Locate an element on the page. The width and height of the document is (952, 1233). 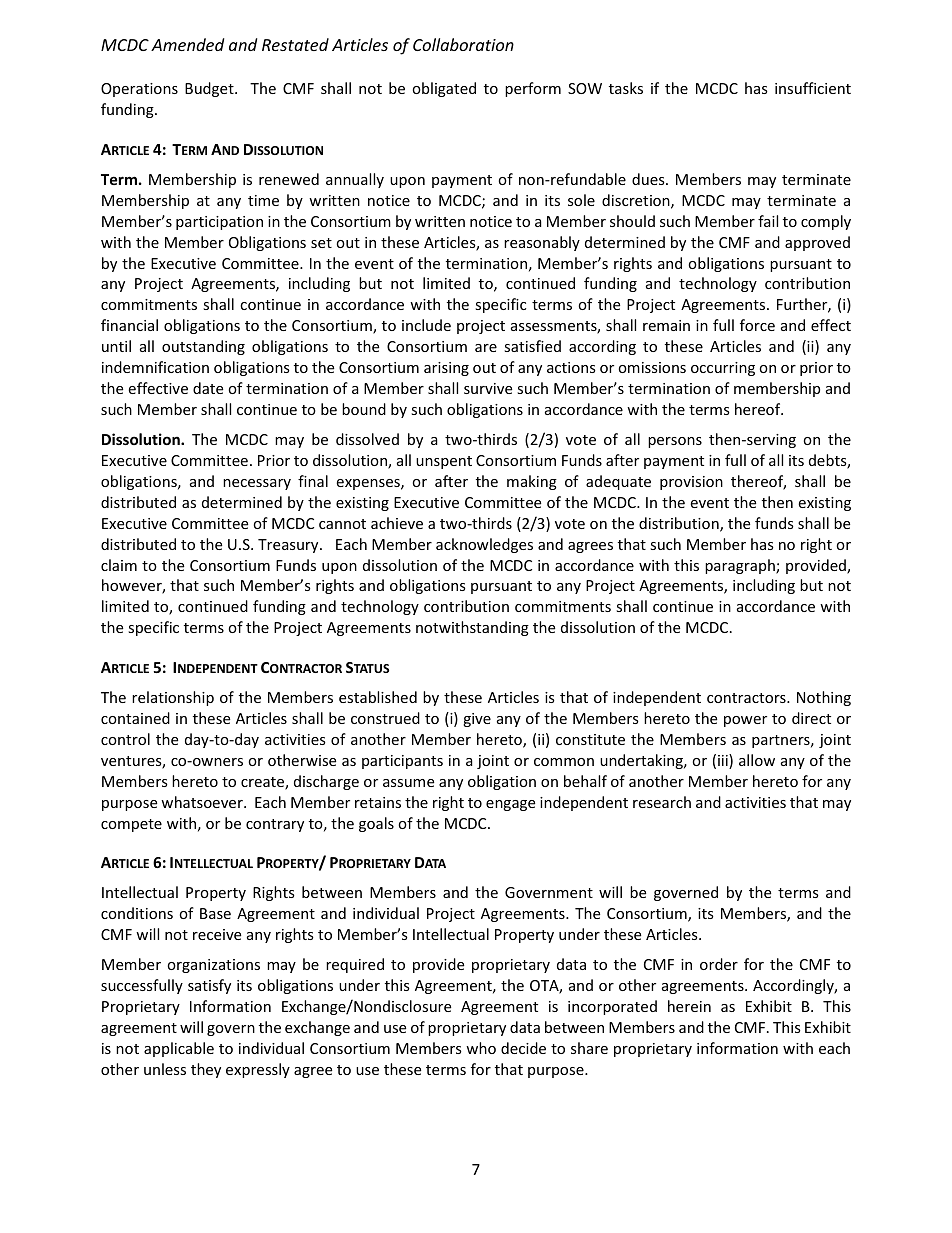
power is located at coordinates (745, 721).
